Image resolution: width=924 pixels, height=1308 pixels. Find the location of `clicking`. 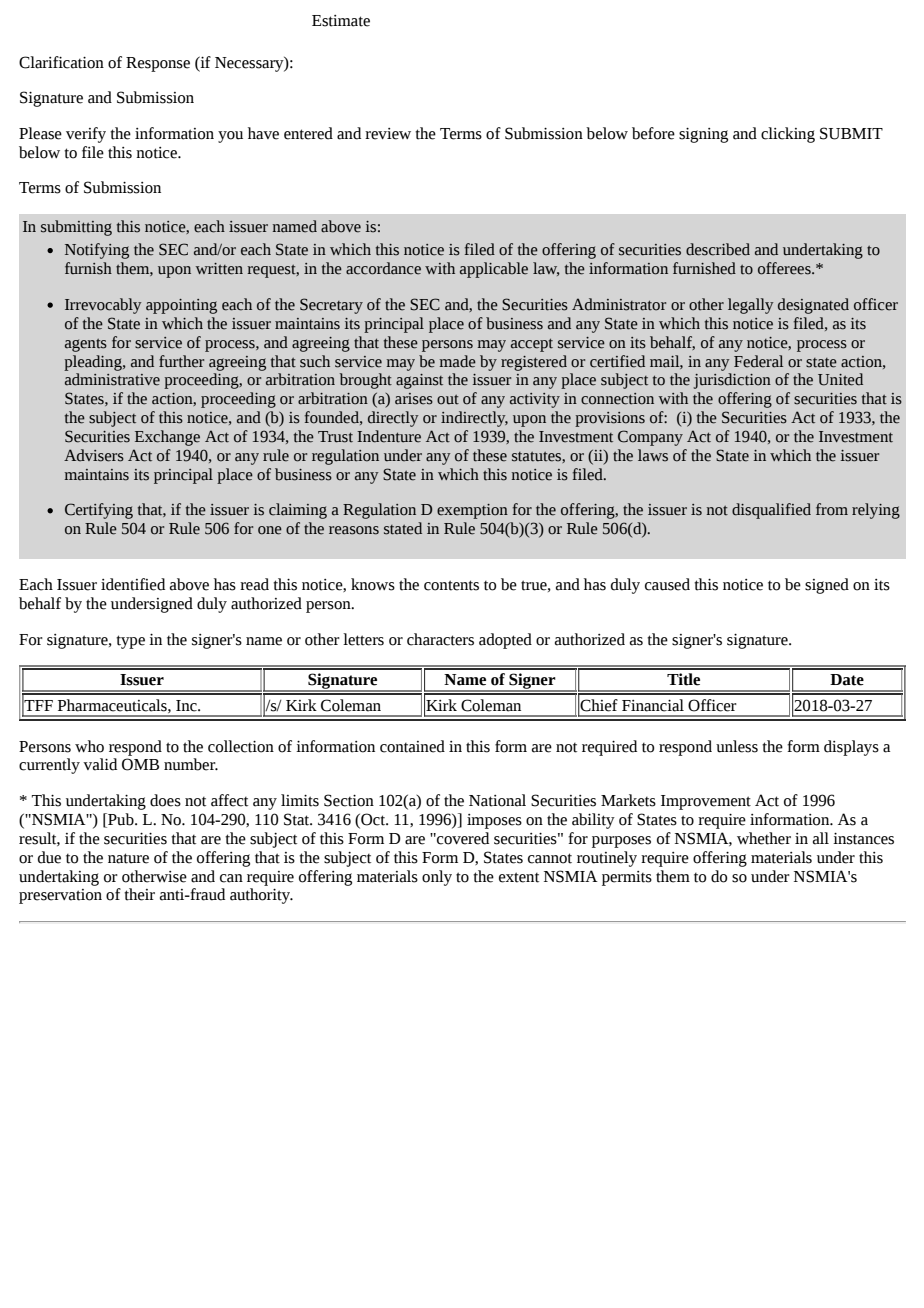

clicking is located at coordinates (788, 135).
